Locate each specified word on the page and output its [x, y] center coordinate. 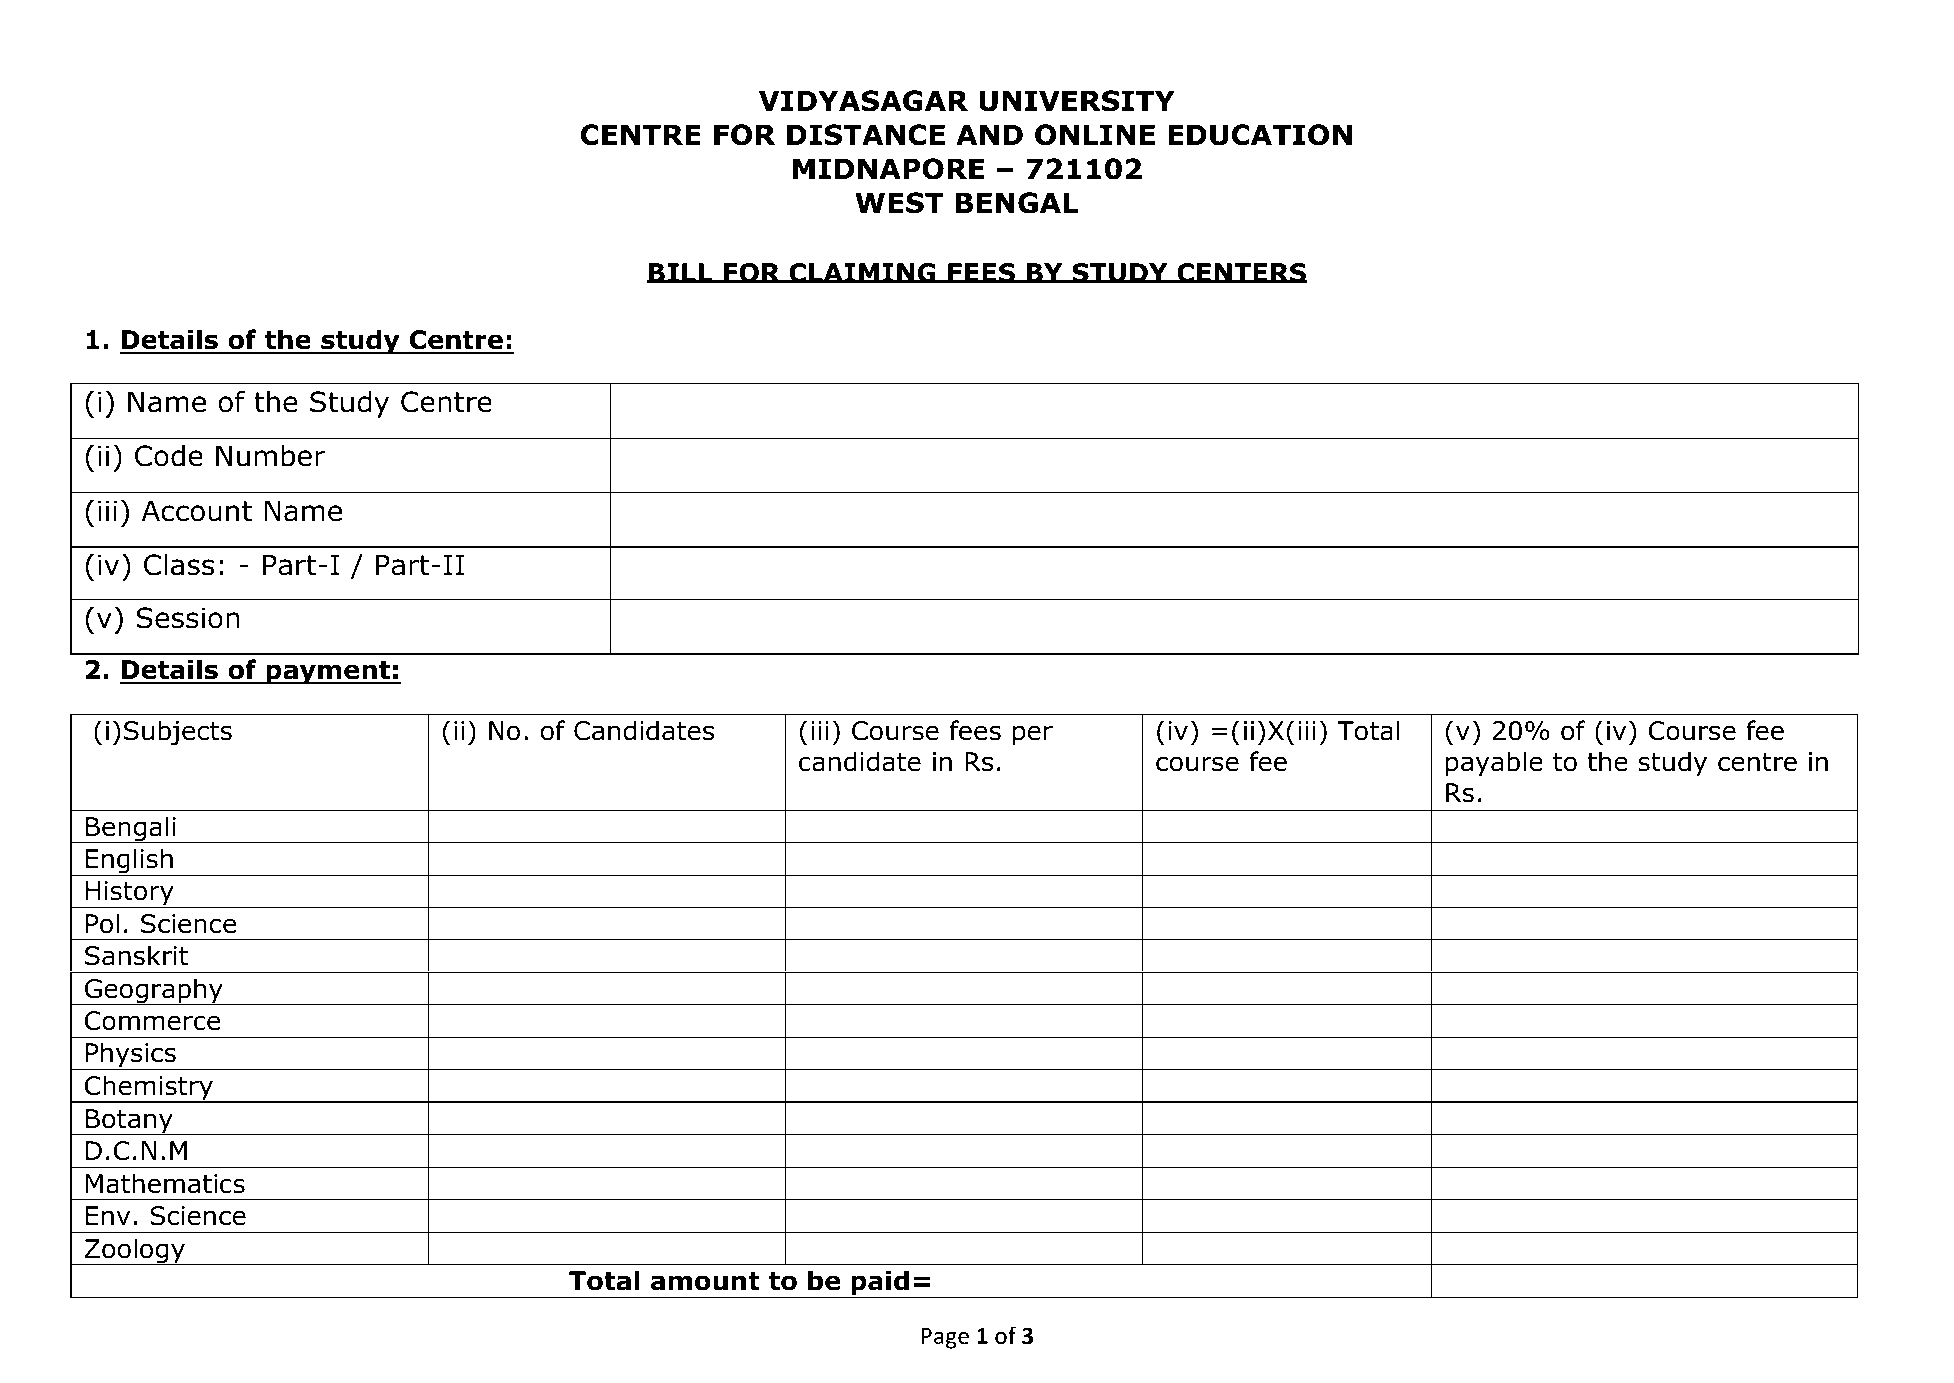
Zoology [135, 1251]
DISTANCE [866, 135]
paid [880, 1284]
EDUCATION [1260, 135]
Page [945, 1338]
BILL [681, 273]
